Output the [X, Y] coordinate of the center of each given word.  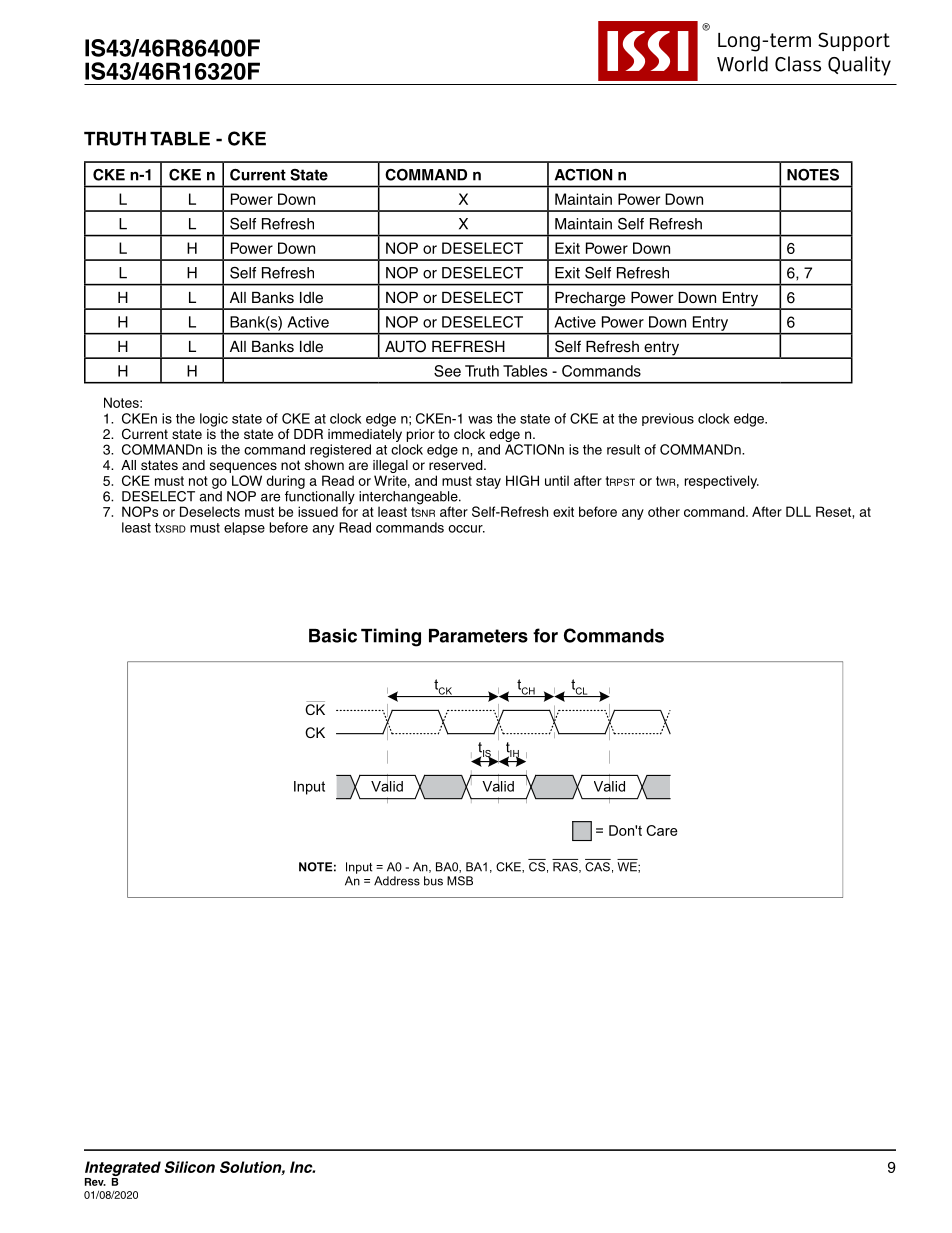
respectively [722, 482]
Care [662, 830]
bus [433, 881]
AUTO [405, 346]
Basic [333, 635]
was [480, 420]
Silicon [190, 1167]
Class [798, 64]
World [742, 64]
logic [214, 420]
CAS [597, 867]
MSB [460, 881]
